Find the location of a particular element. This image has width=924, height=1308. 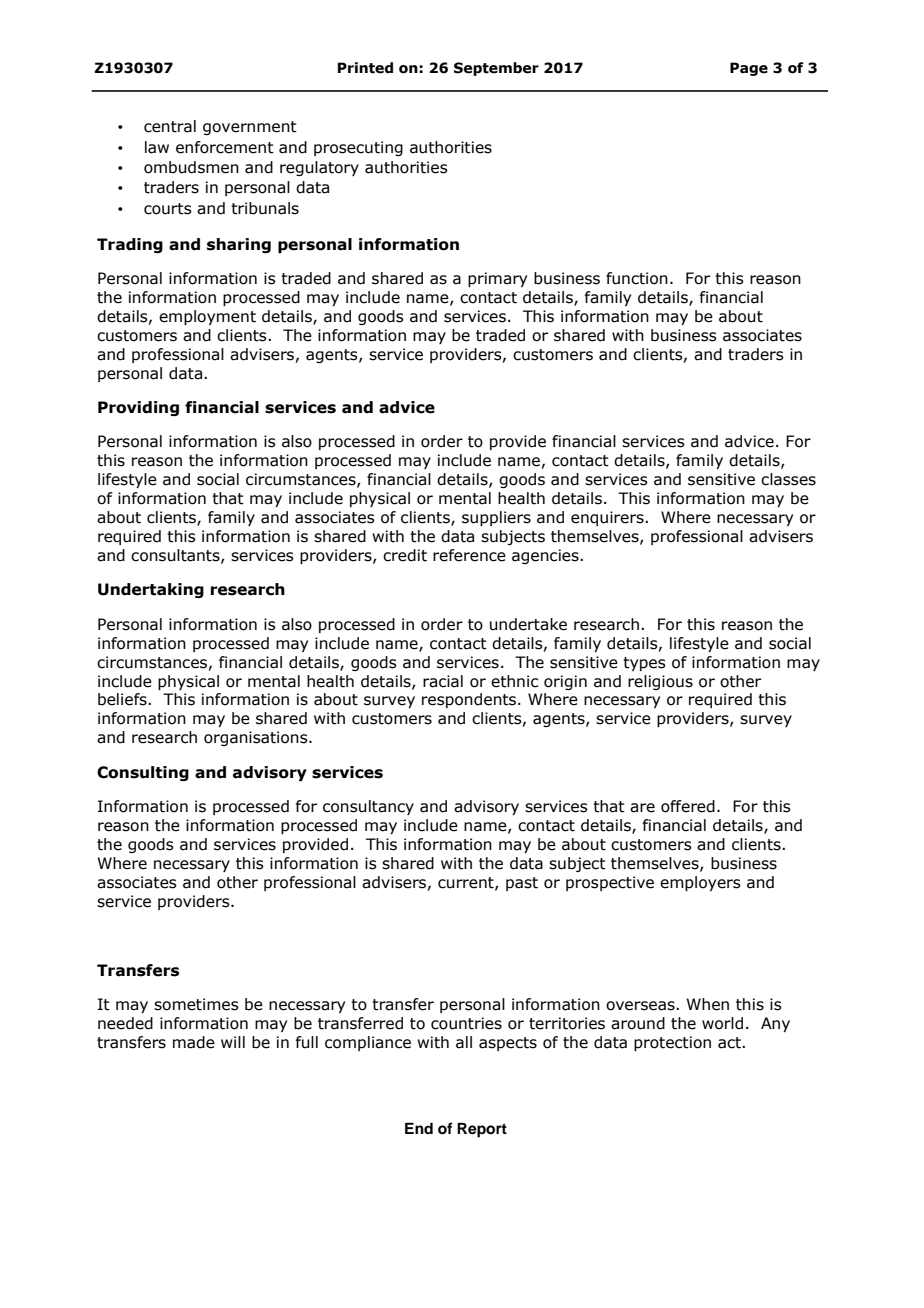

Page is located at coordinates (749, 69).
